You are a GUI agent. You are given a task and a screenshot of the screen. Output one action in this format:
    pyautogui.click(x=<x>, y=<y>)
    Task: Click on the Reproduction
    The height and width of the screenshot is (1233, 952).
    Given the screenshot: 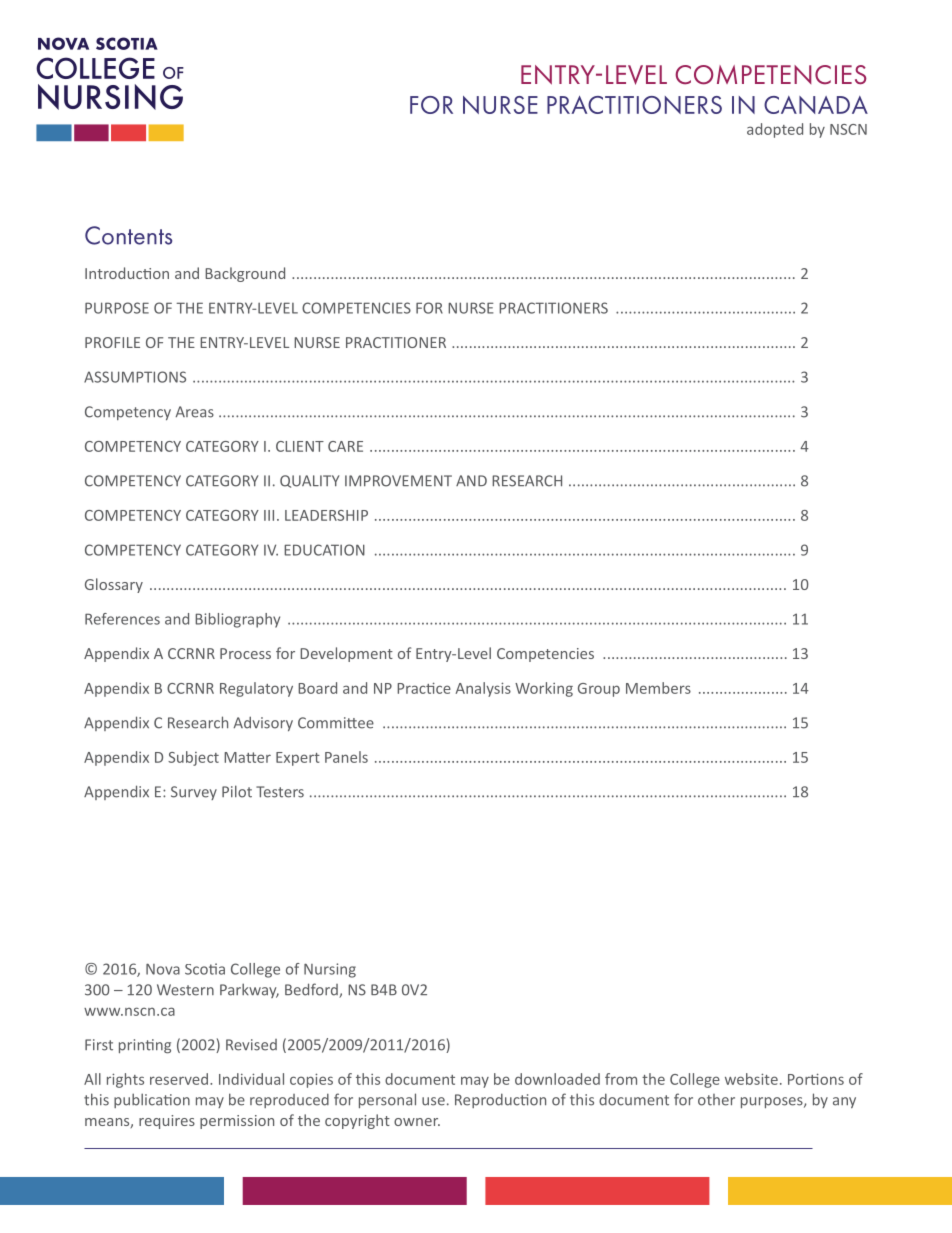 What is the action you would take?
    pyautogui.click(x=500, y=1100)
